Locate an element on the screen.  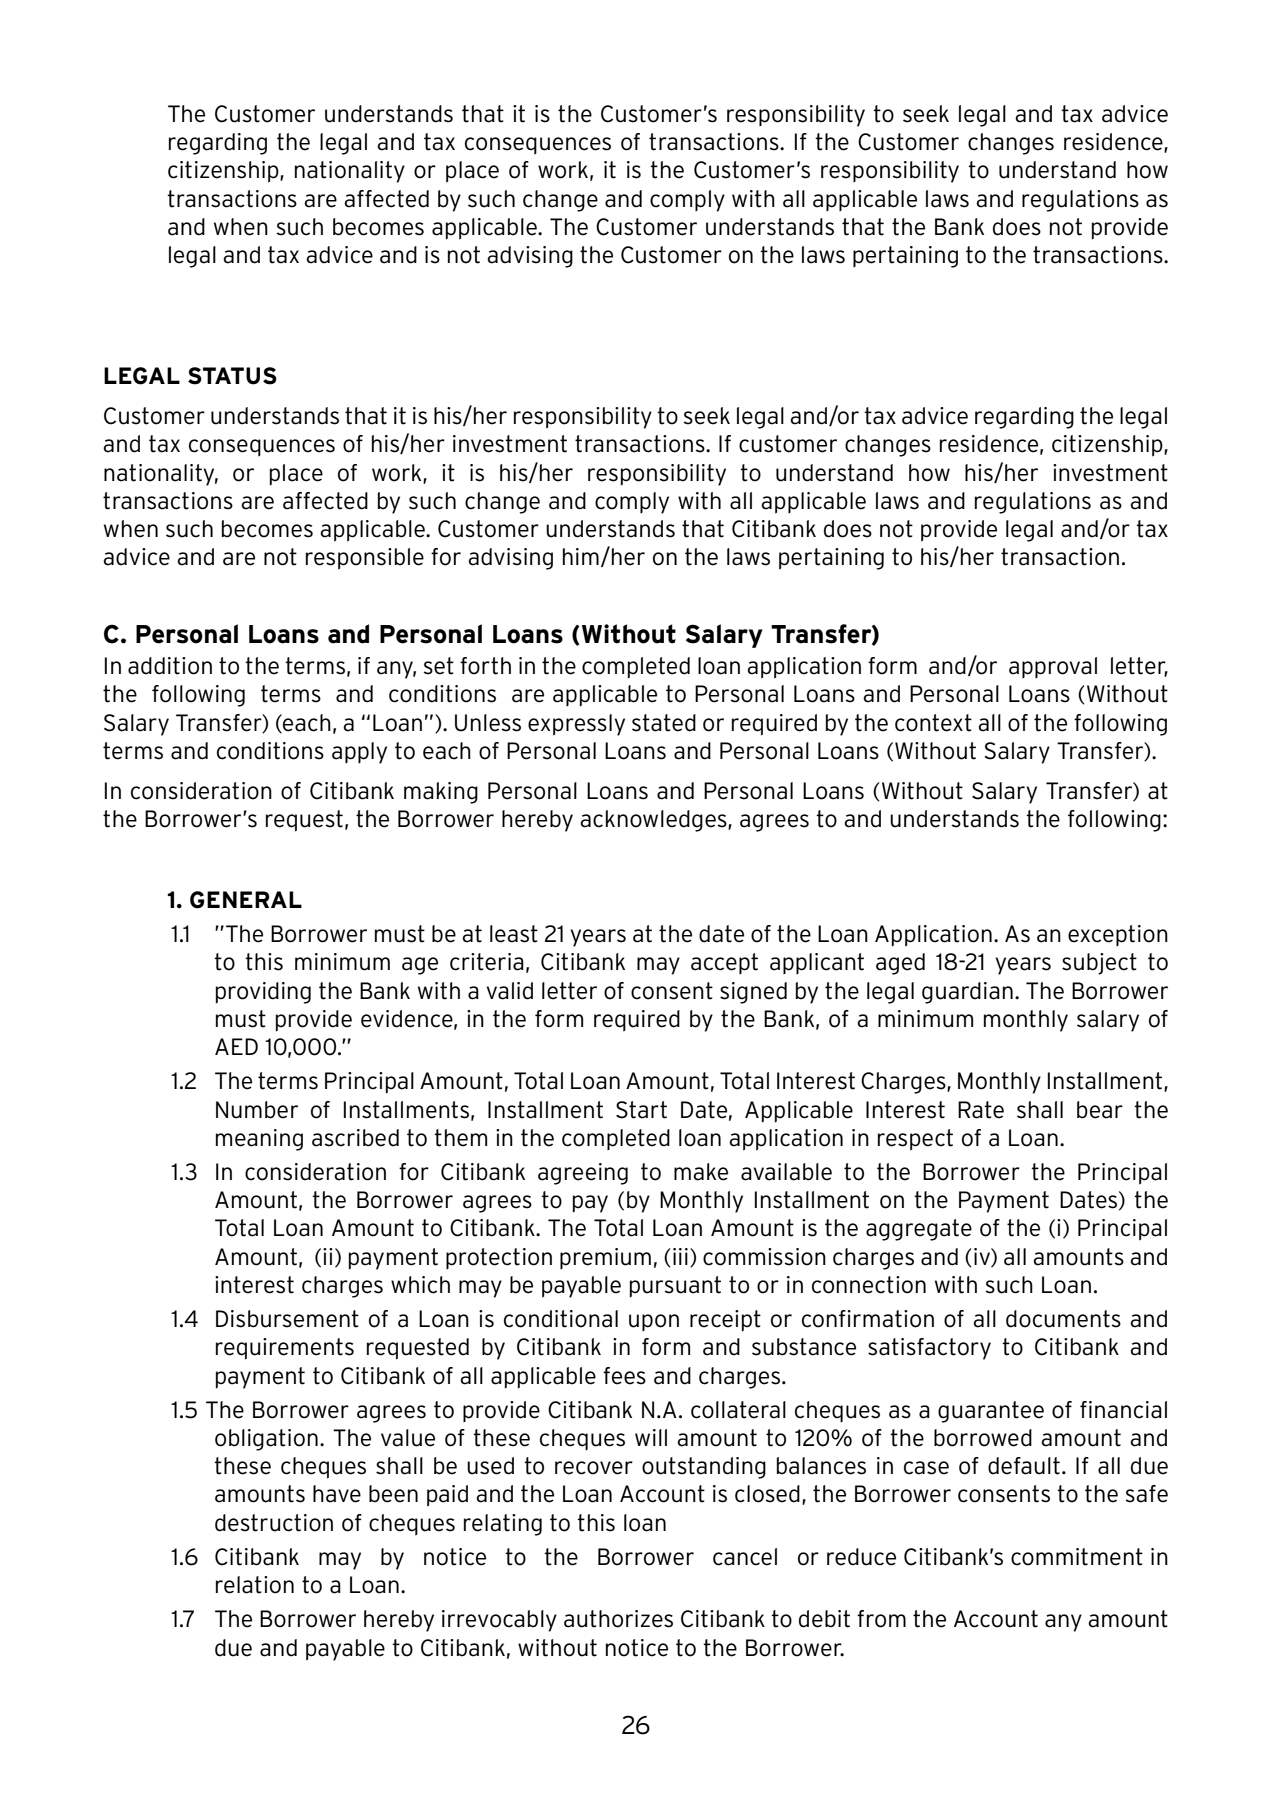
commitment is located at coordinates (1077, 1557).
